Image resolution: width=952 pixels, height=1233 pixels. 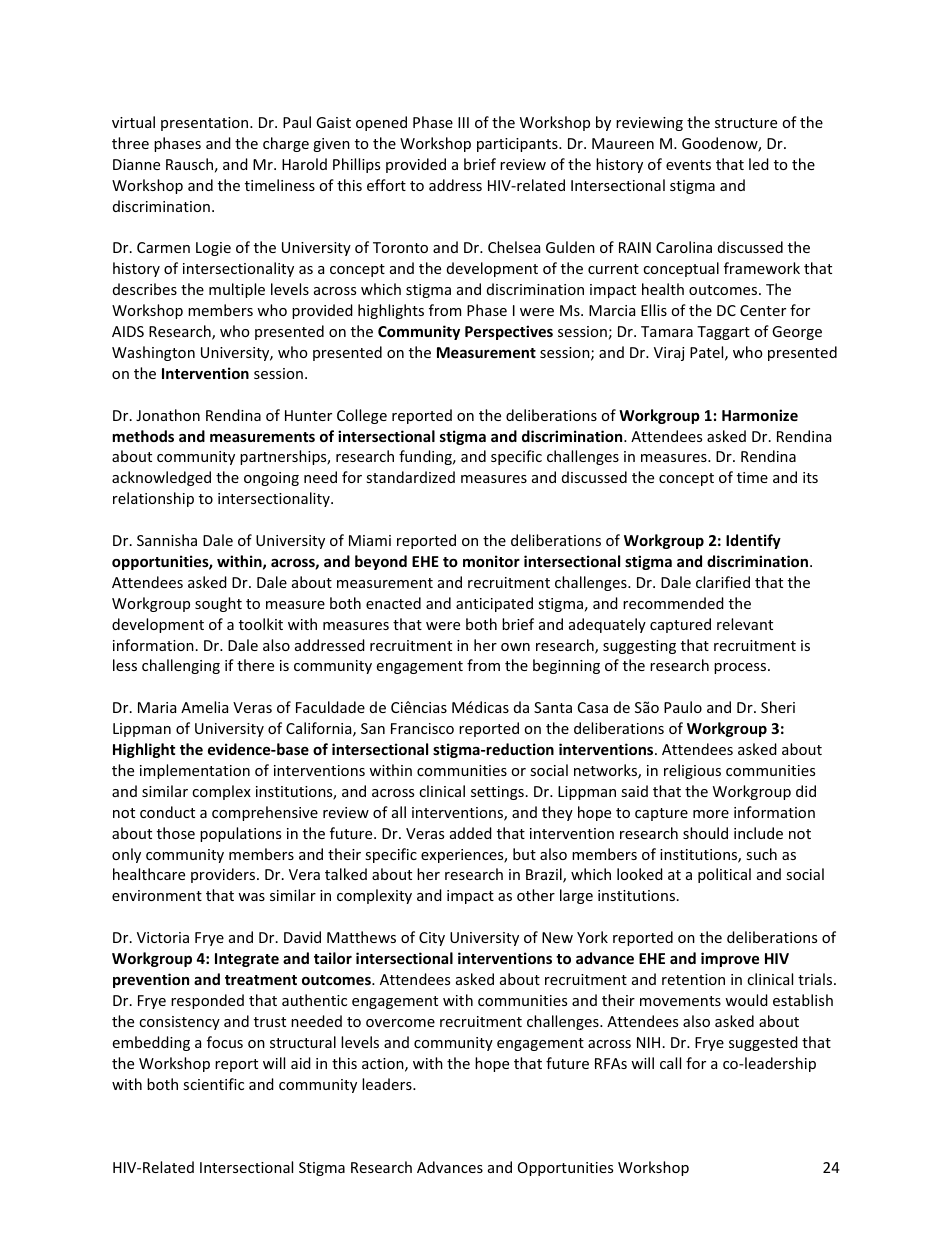 I want to click on III, so click(x=463, y=122).
